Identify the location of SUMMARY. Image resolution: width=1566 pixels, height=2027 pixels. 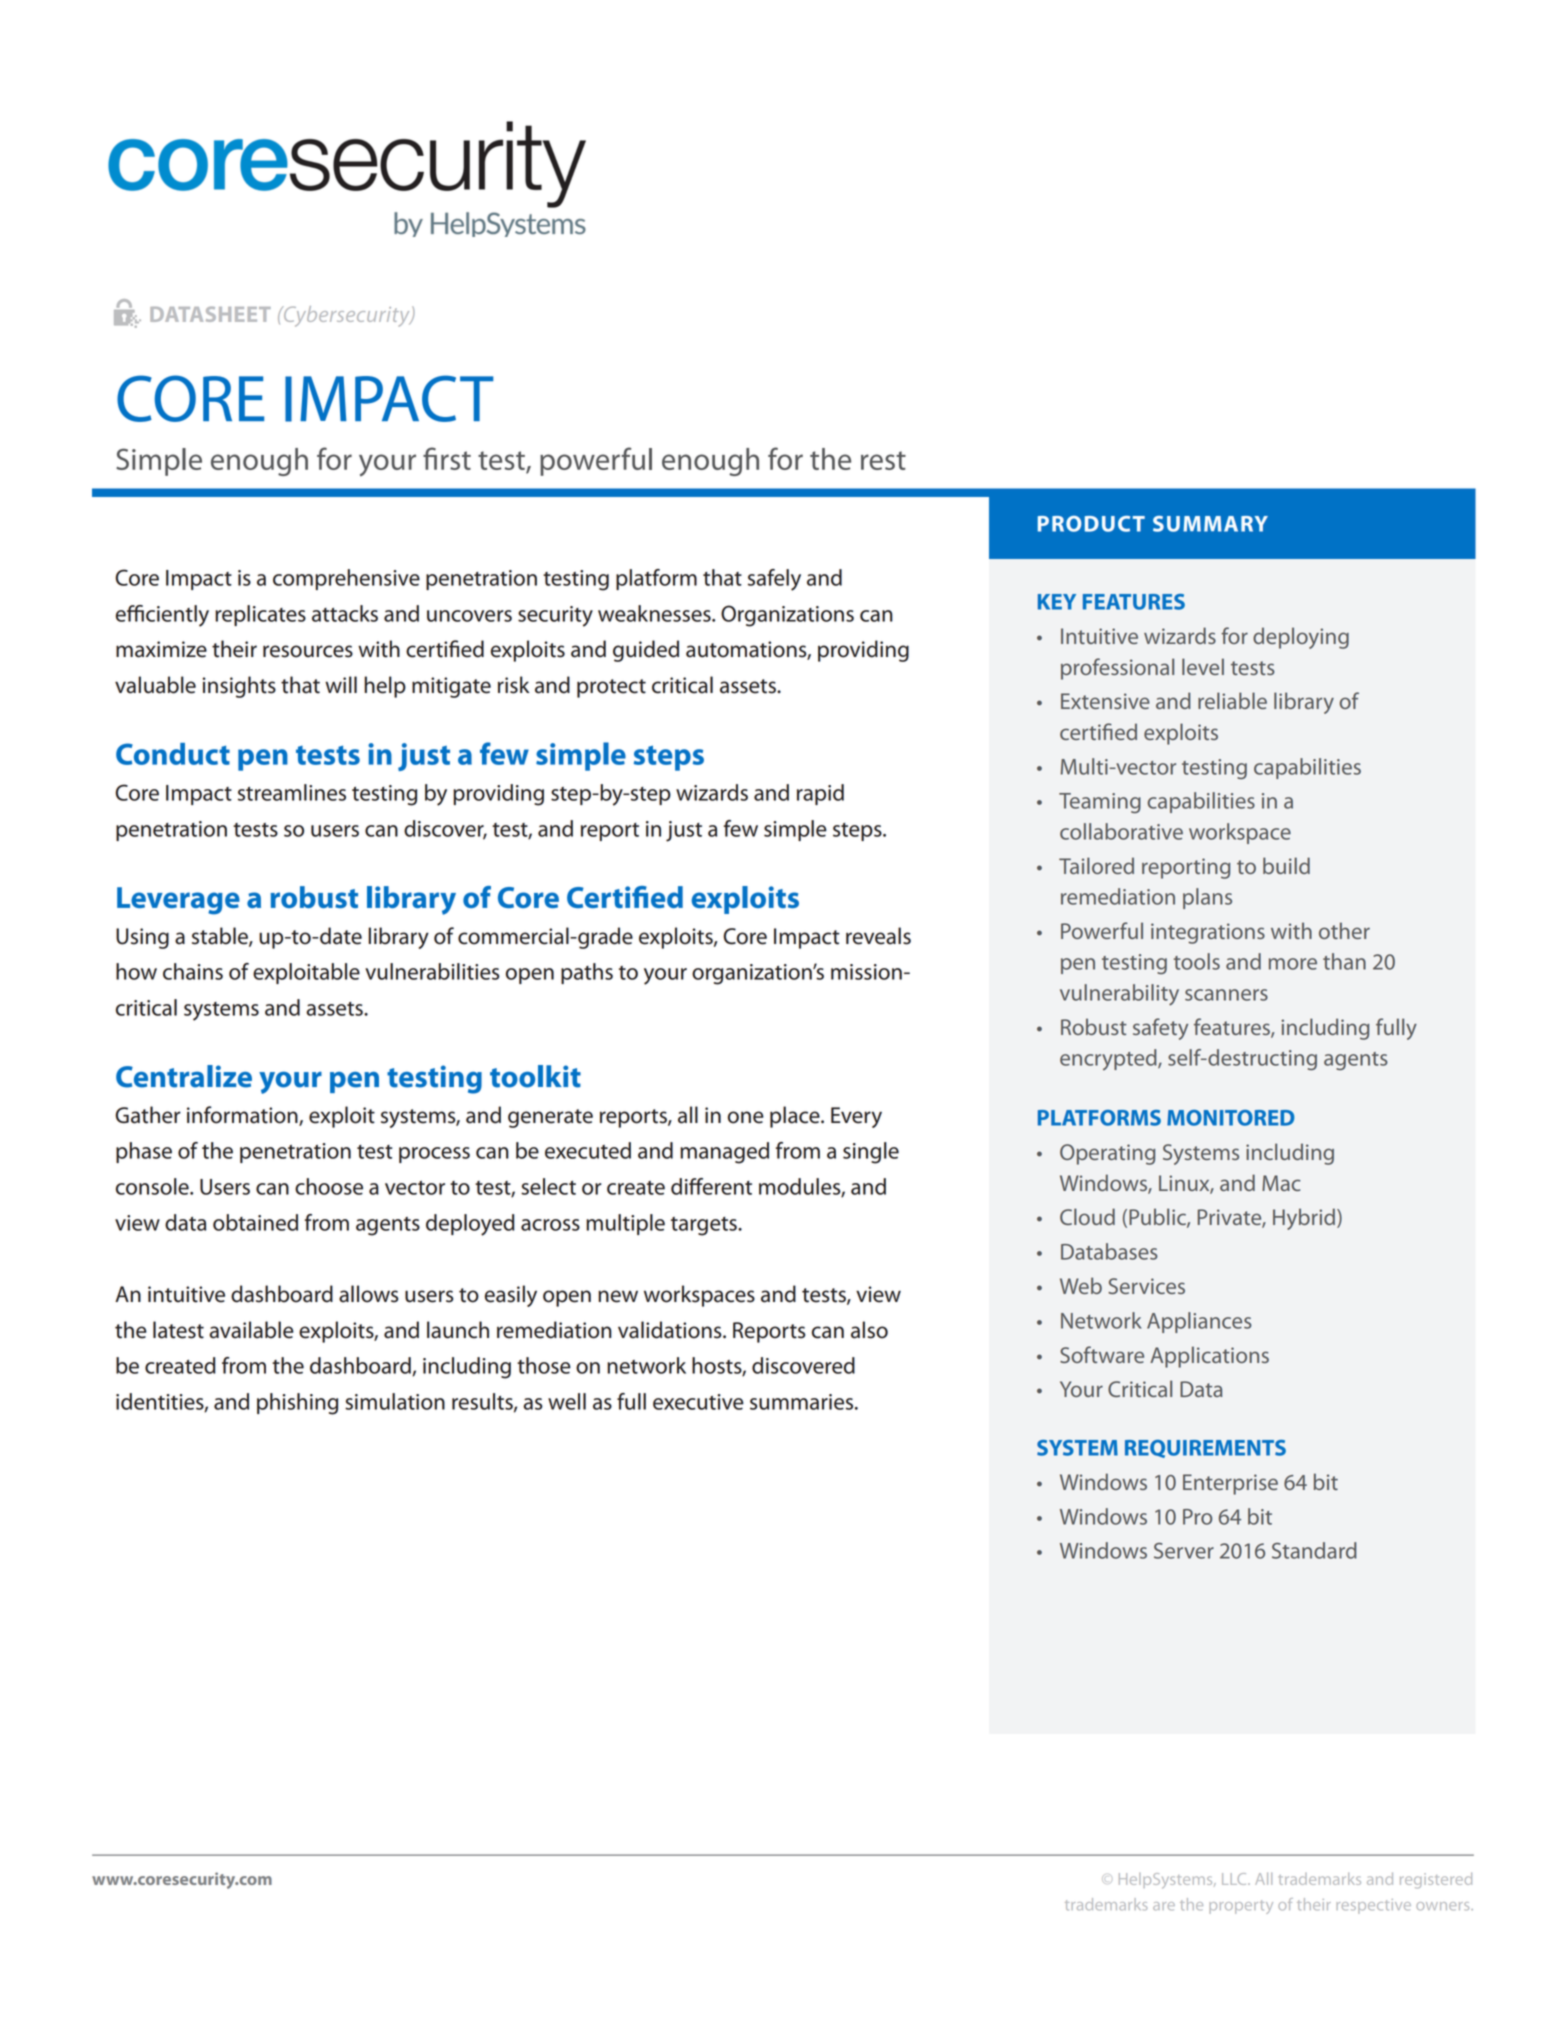
(1210, 524).
